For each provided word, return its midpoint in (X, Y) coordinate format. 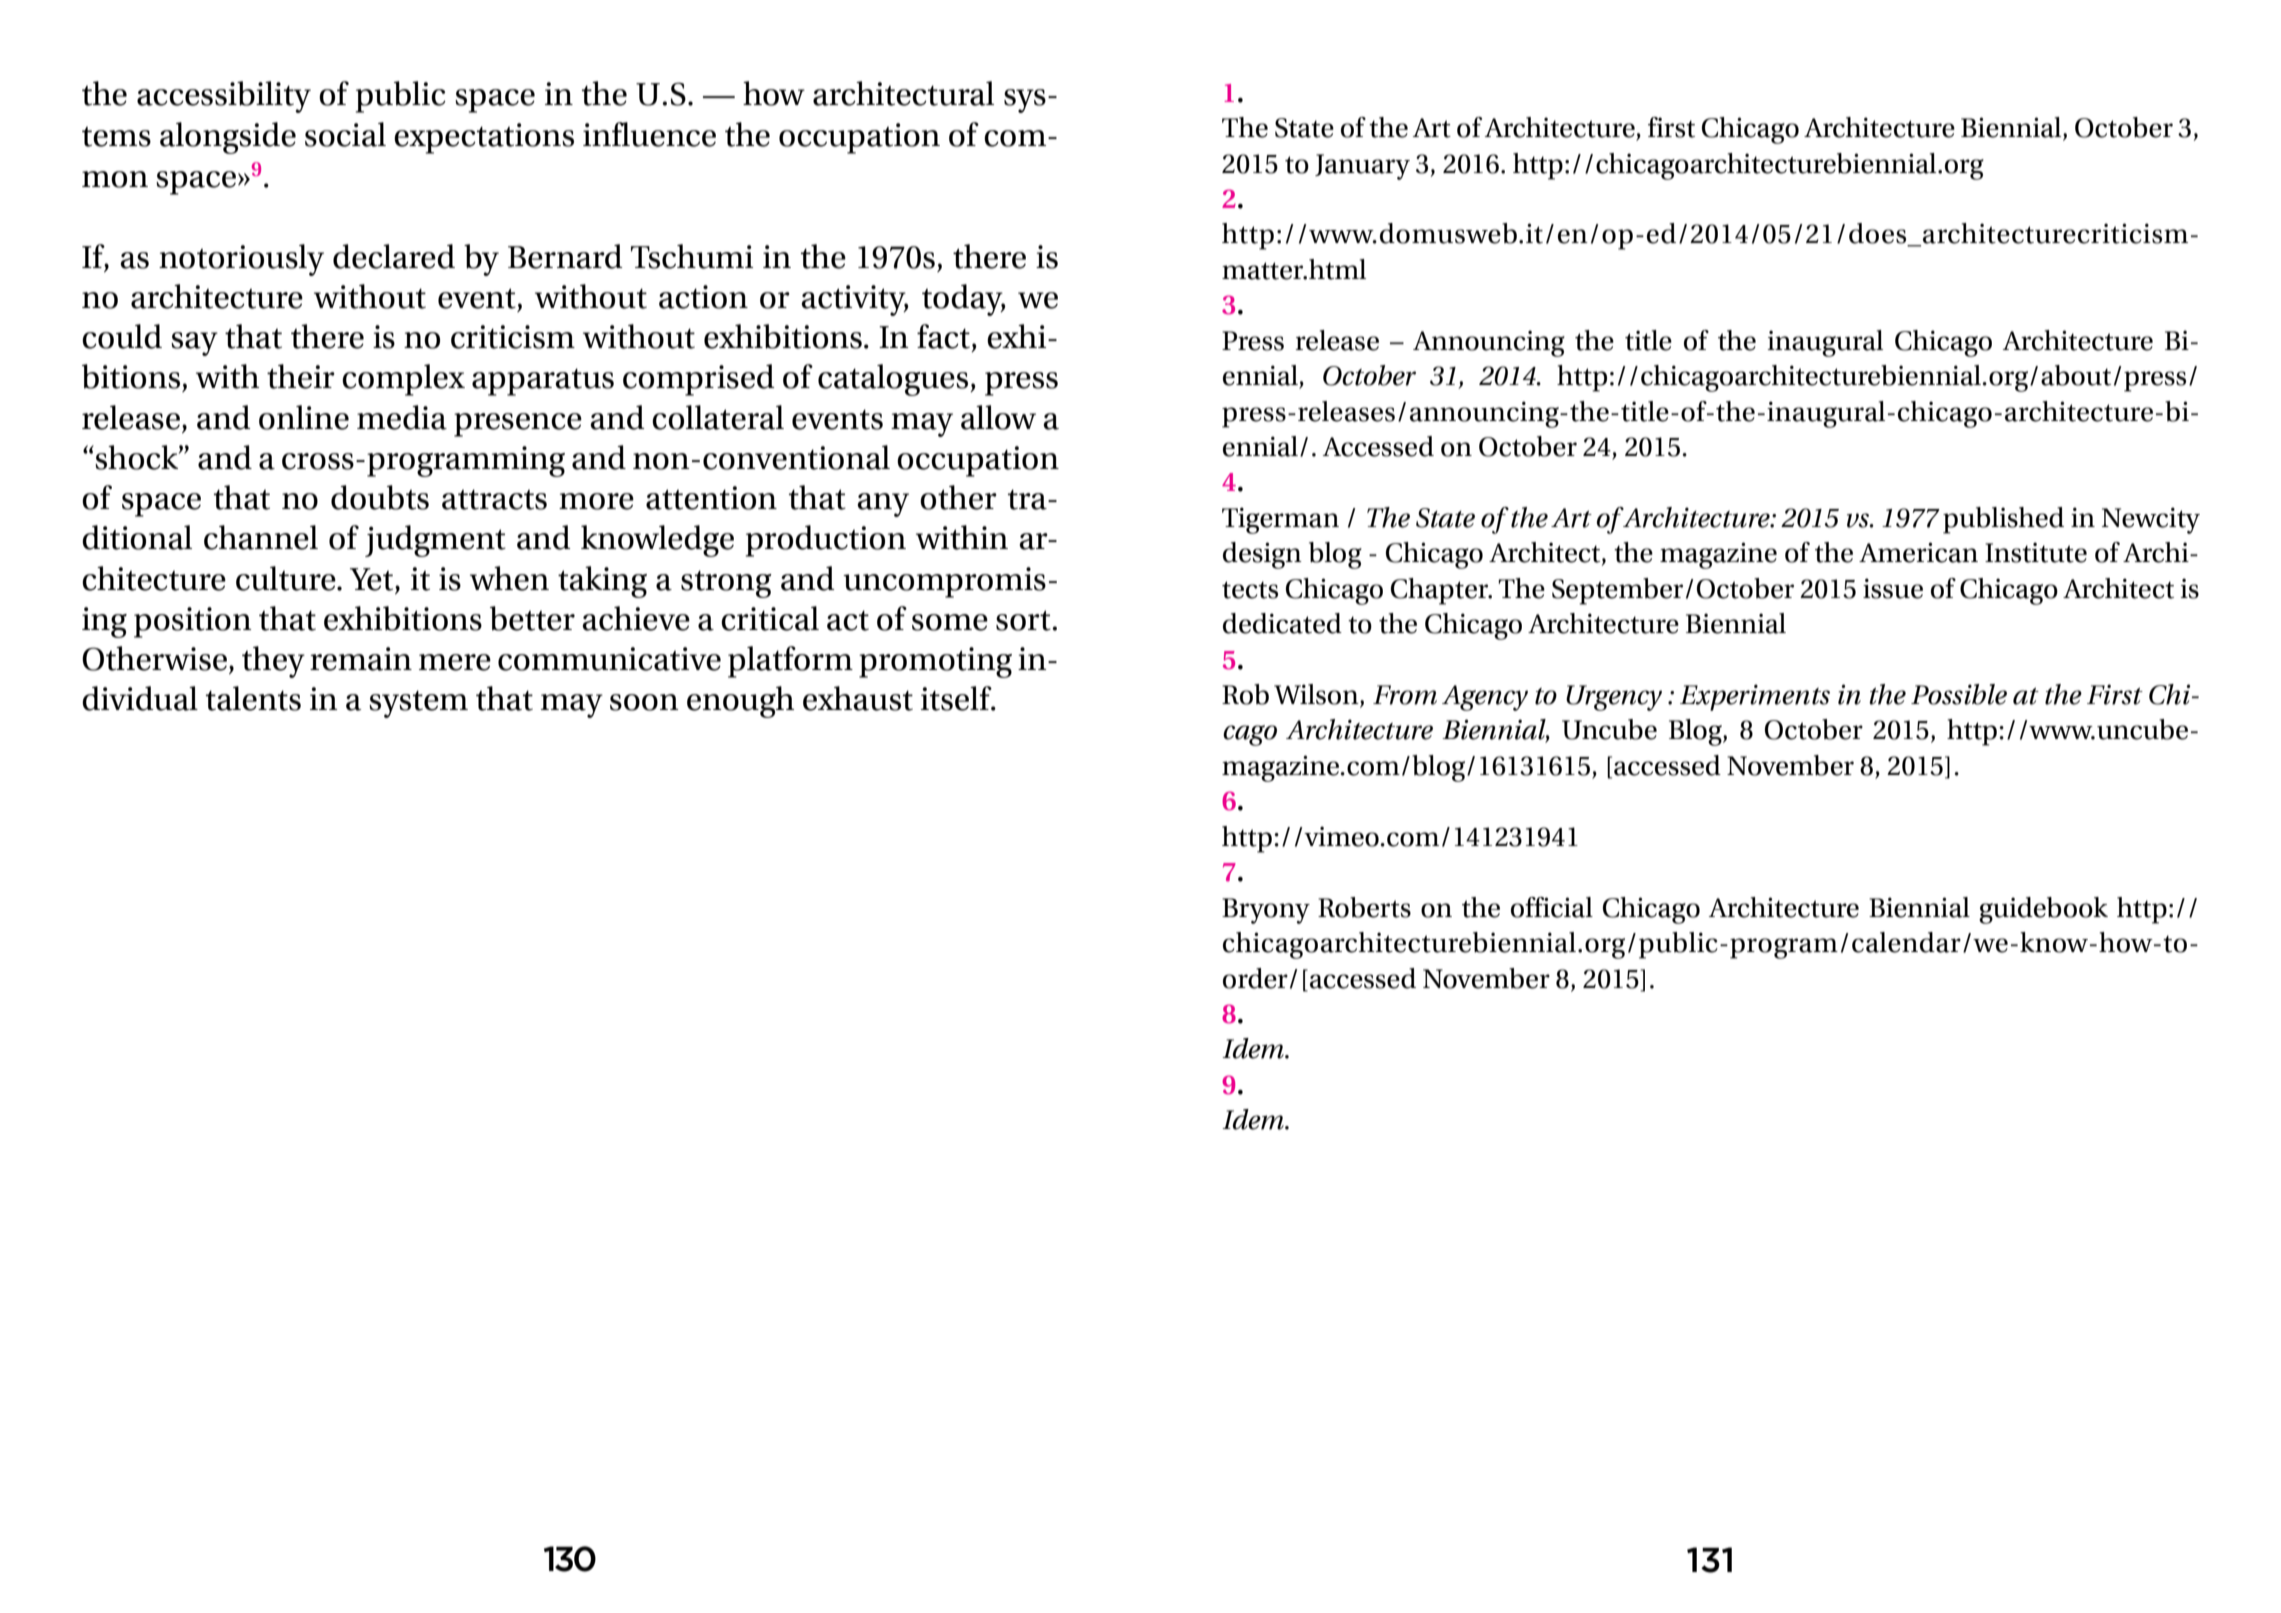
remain (361, 659)
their (301, 376)
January (1362, 167)
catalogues (894, 380)
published (2003, 520)
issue (1893, 588)
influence (649, 134)
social (345, 134)
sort (1024, 620)
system (418, 704)
